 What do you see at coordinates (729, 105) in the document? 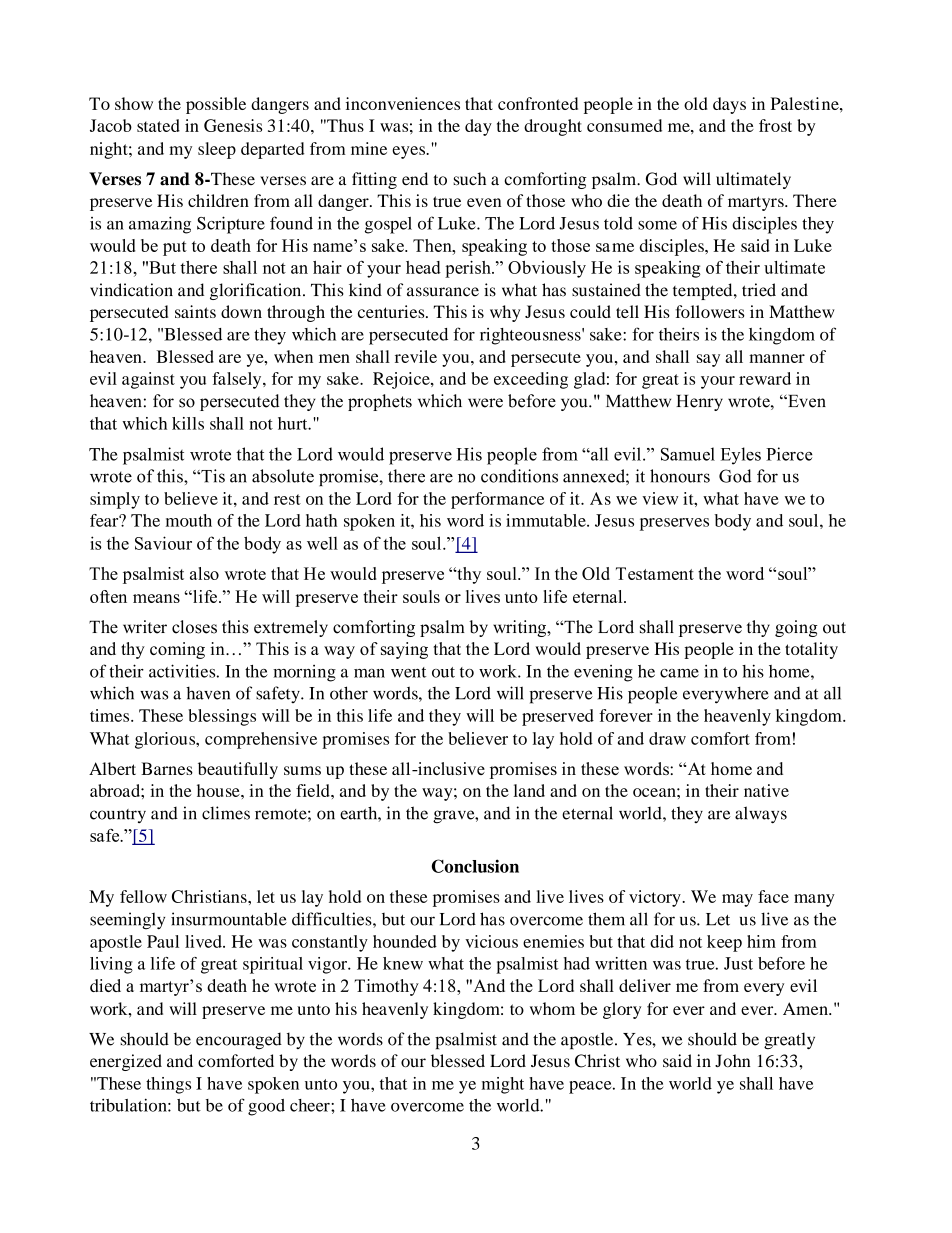
I see `days` at bounding box center [729, 105].
